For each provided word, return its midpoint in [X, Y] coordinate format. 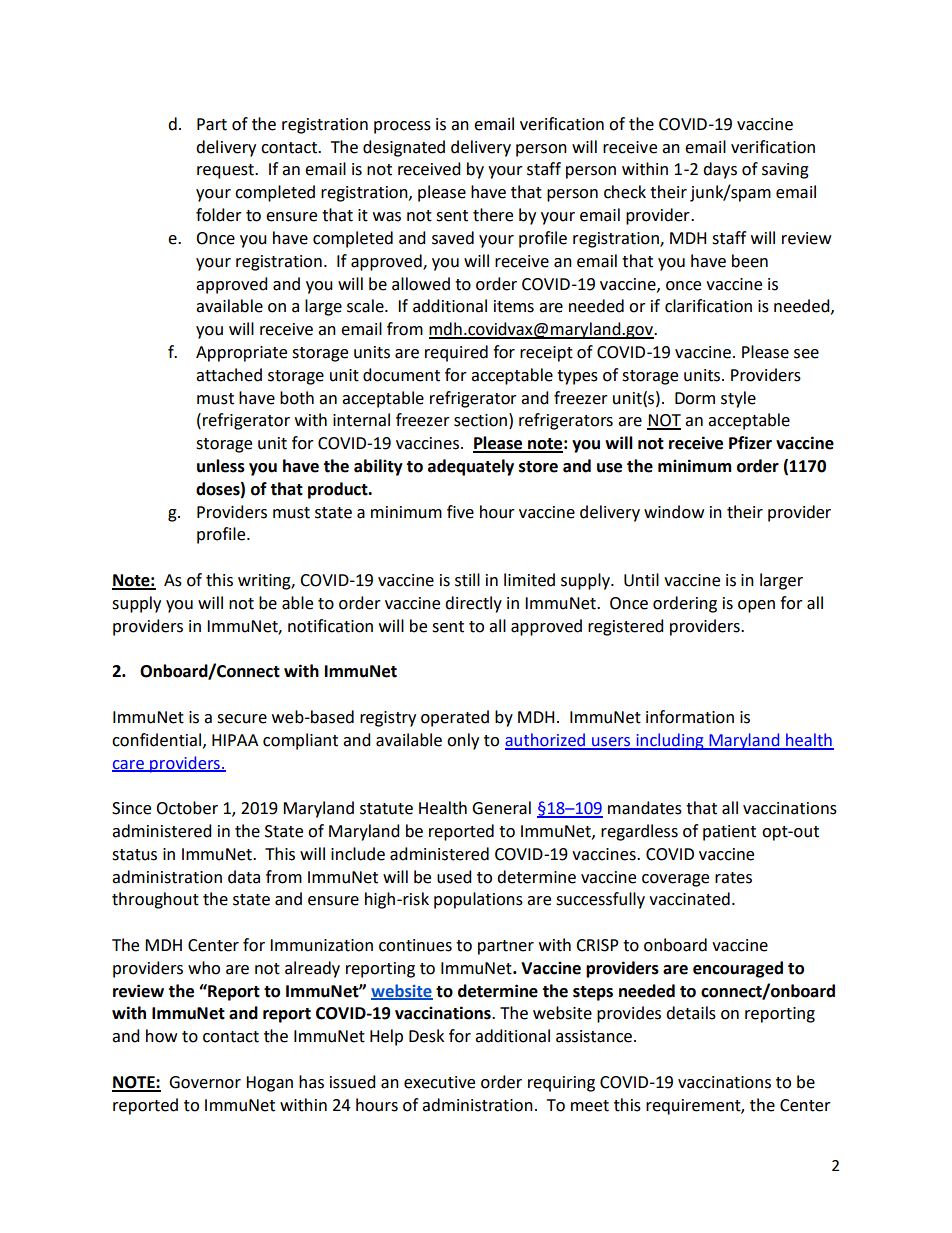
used [454, 877]
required [456, 353]
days [720, 170]
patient [729, 833]
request [226, 171]
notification [330, 626]
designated [404, 148]
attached [229, 375]
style [738, 399]
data [244, 877]
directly [473, 604]
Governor [205, 1082]
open [756, 606]
